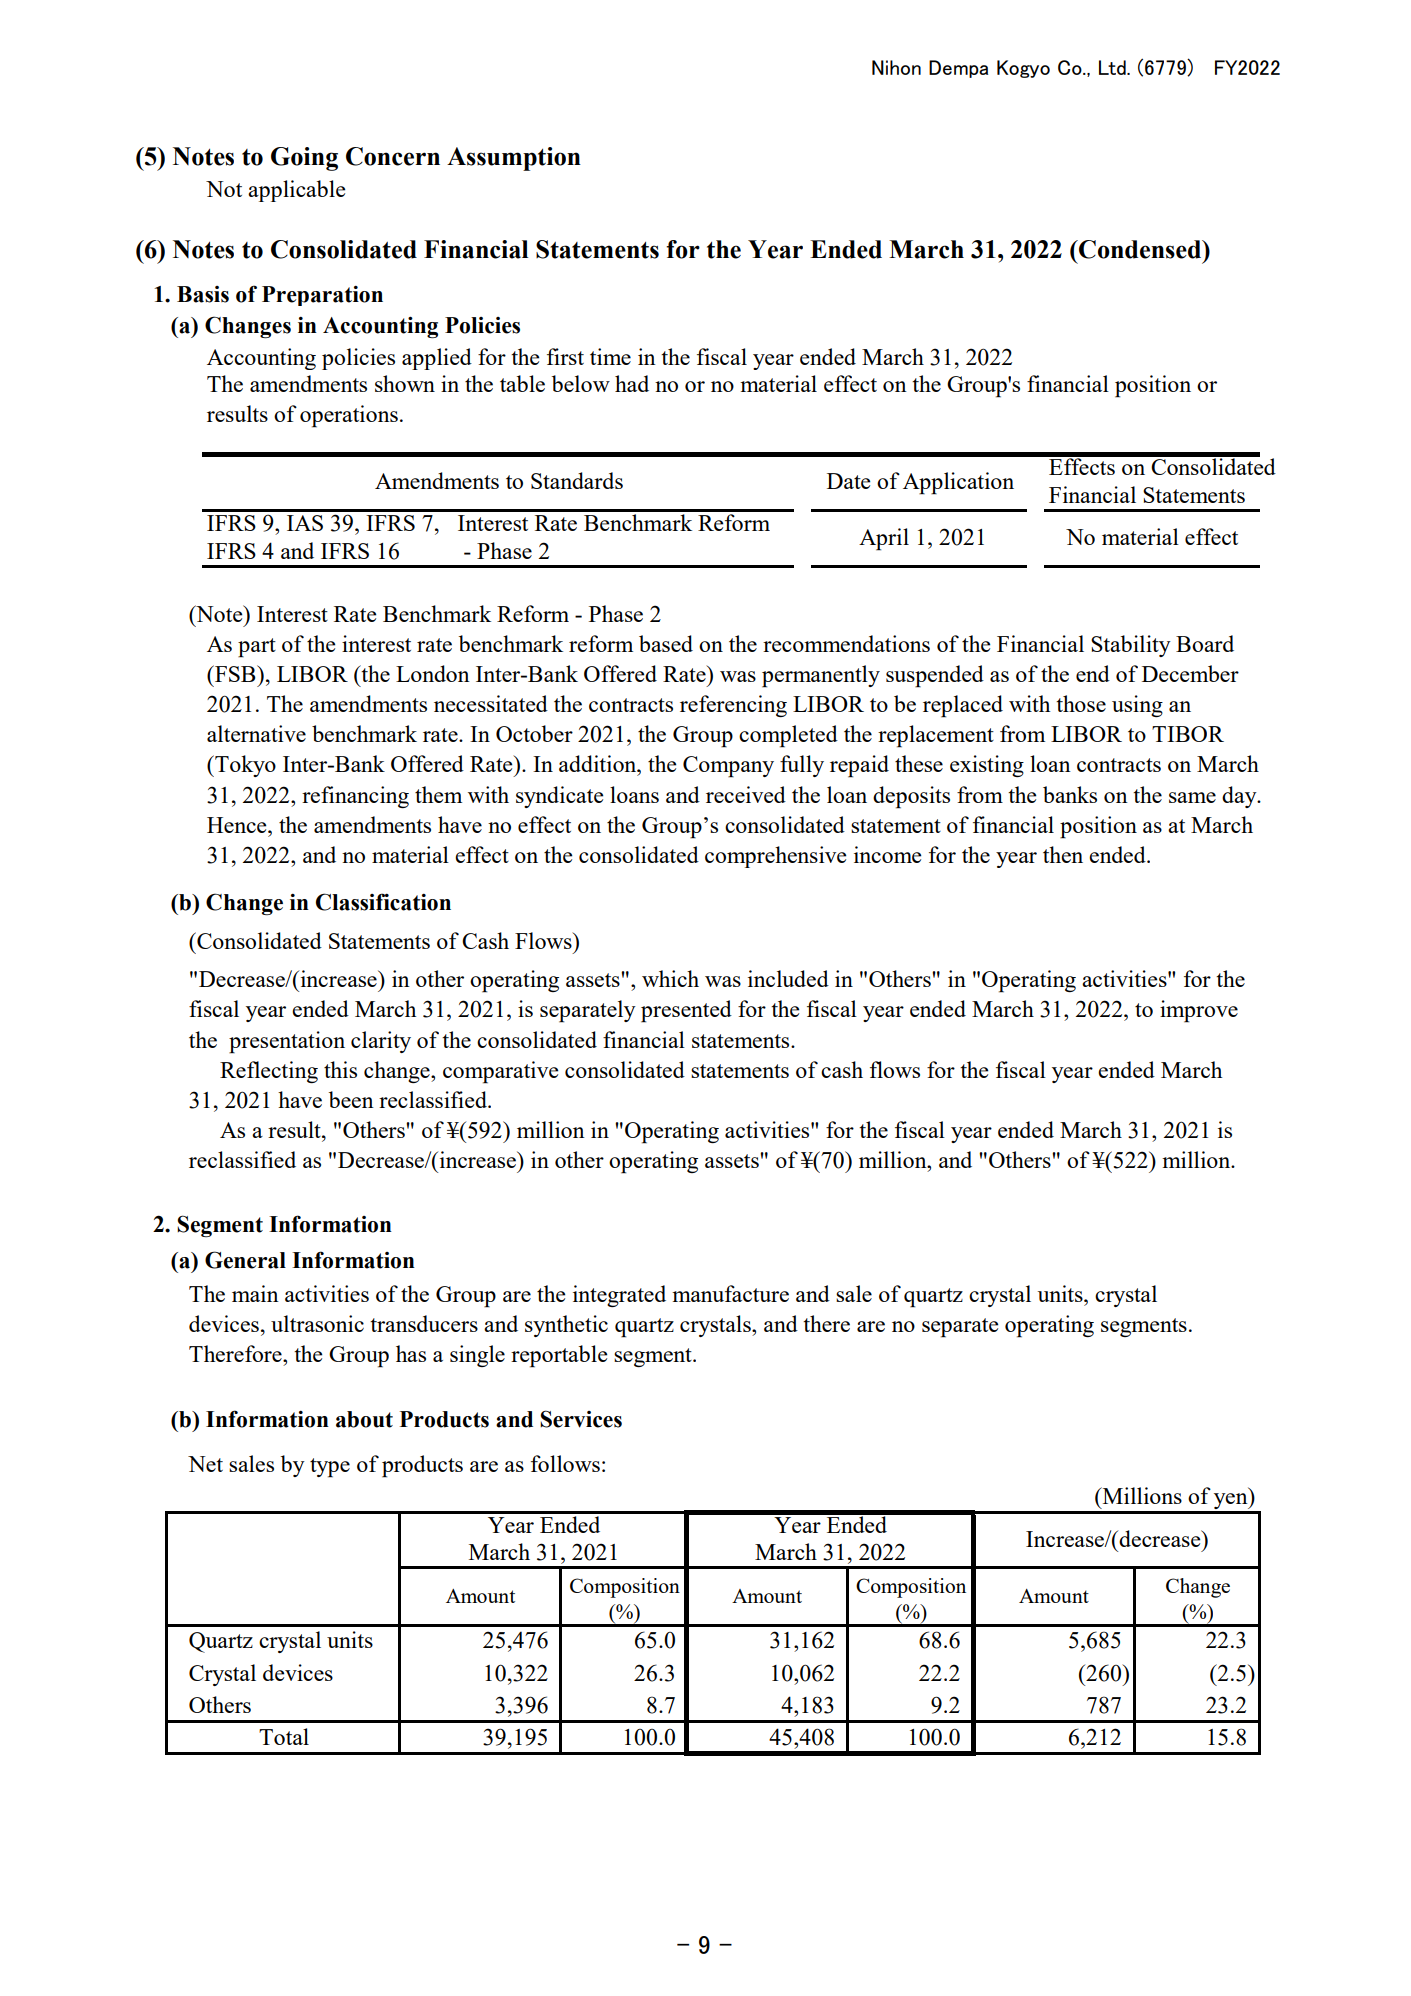 The height and width of the screenshot is (1996, 1411). I want to click on Total, so click(284, 1736).
